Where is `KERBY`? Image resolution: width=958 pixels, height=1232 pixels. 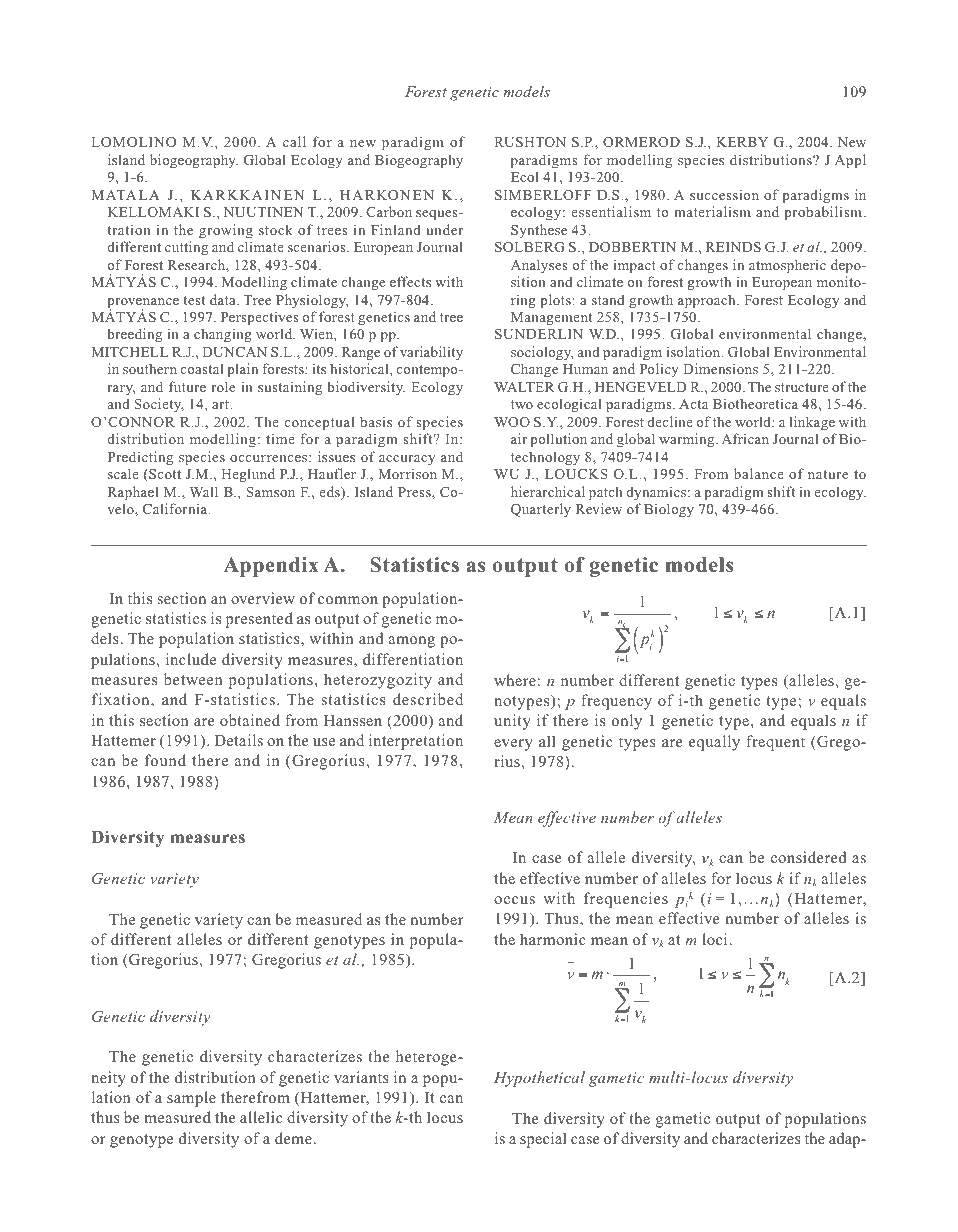 KERBY is located at coordinates (742, 142).
